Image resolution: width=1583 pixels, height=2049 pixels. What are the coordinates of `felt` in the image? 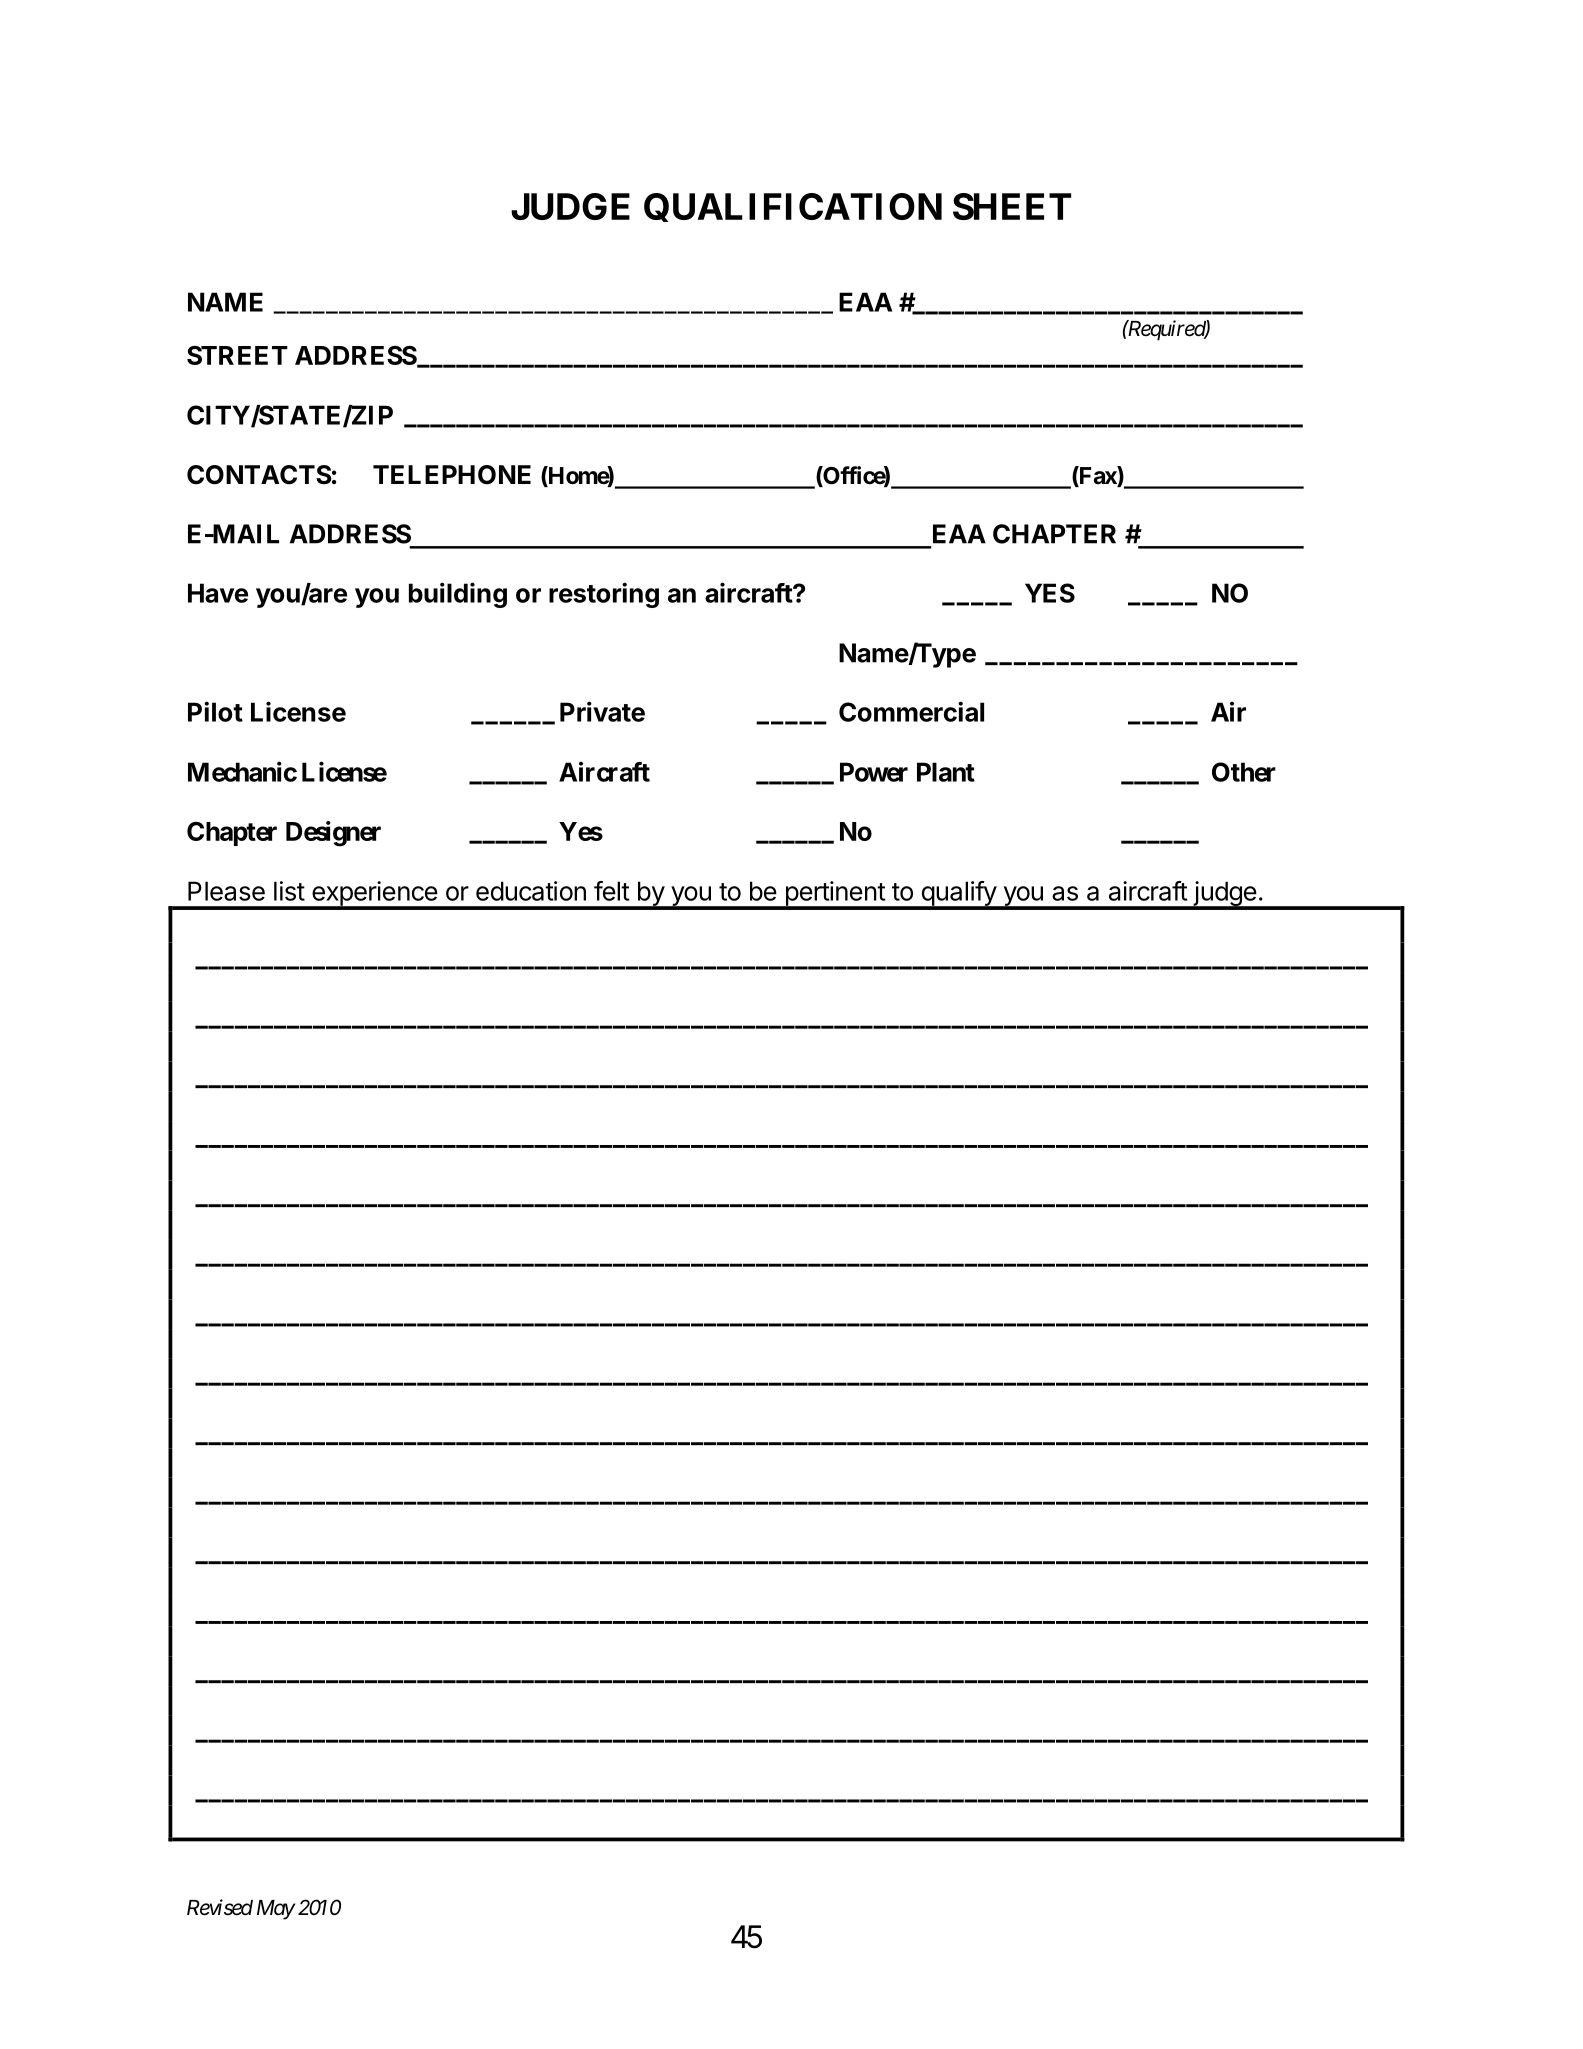 It's located at (611, 891).
